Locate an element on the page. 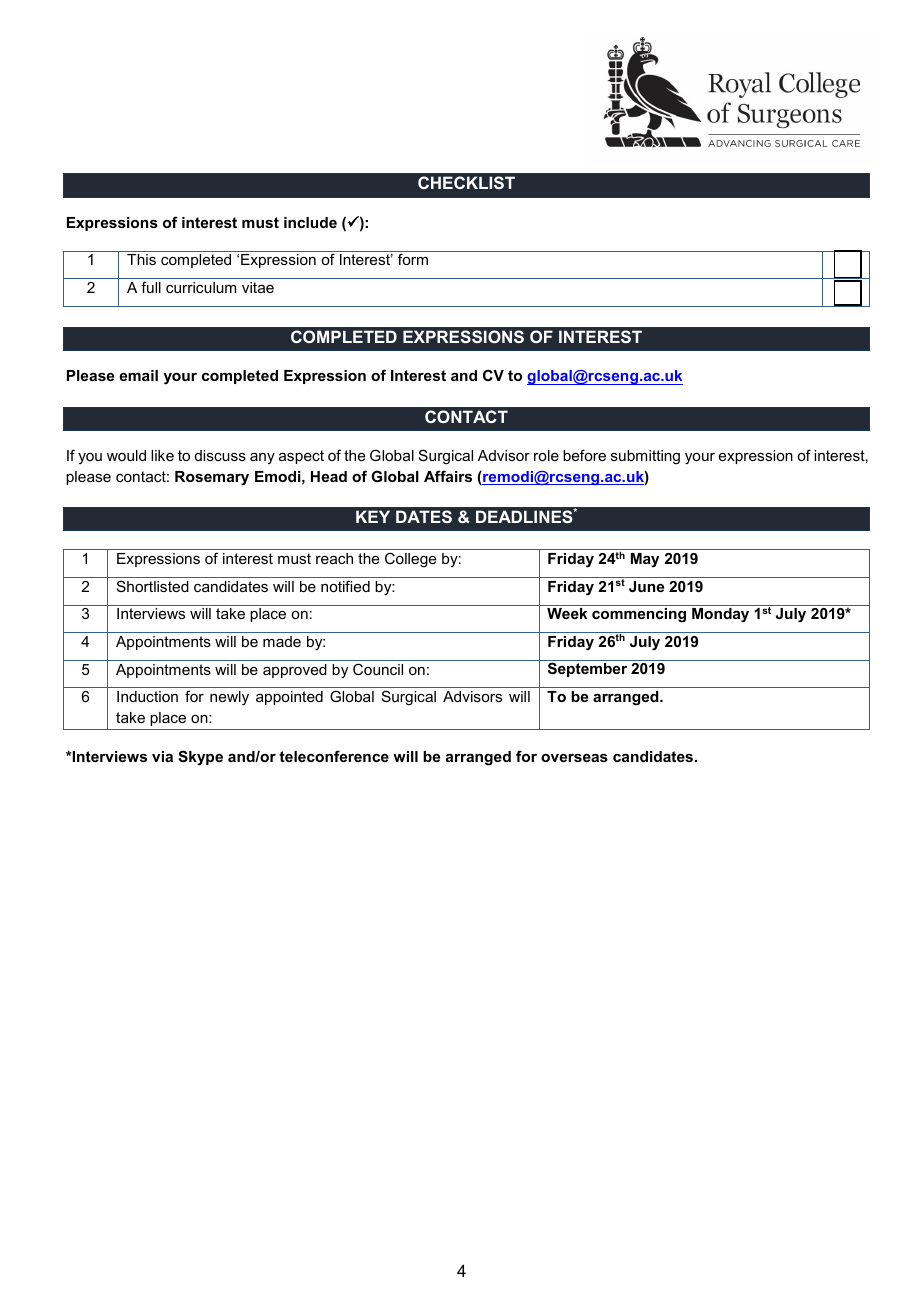 The width and height of the document is (924, 1308). Rosemary is located at coordinates (212, 478).
